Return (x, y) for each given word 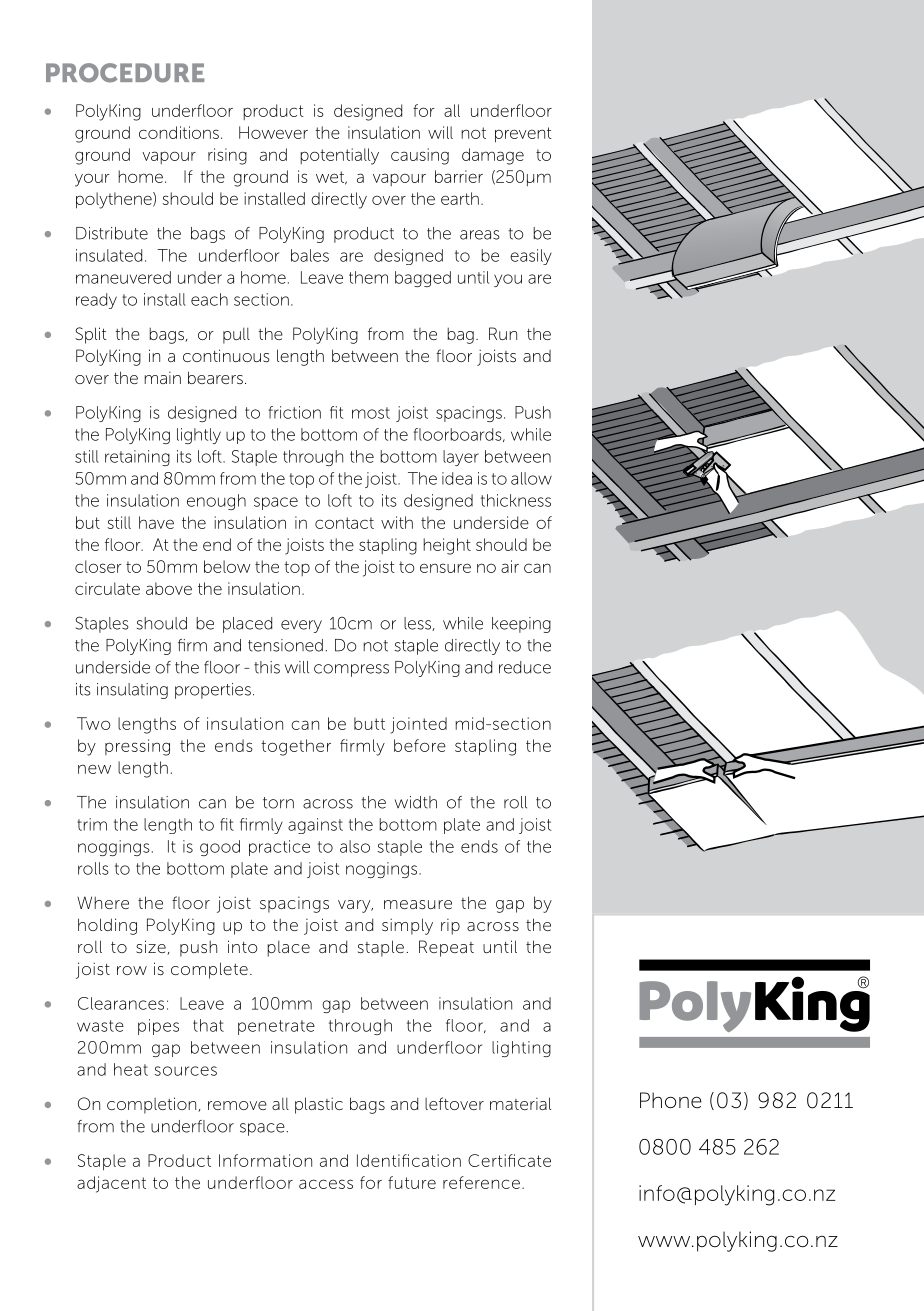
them (368, 277)
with (397, 522)
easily (531, 257)
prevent (523, 135)
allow (531, 478)
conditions (179, 132)
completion (153, 1105)
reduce (525, 667)
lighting (521, 1049)
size (152, 947)
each (209, 299)
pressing (137, 747)
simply (407, 926)
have (156, 522)
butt (369, 723)
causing (420, 156)
